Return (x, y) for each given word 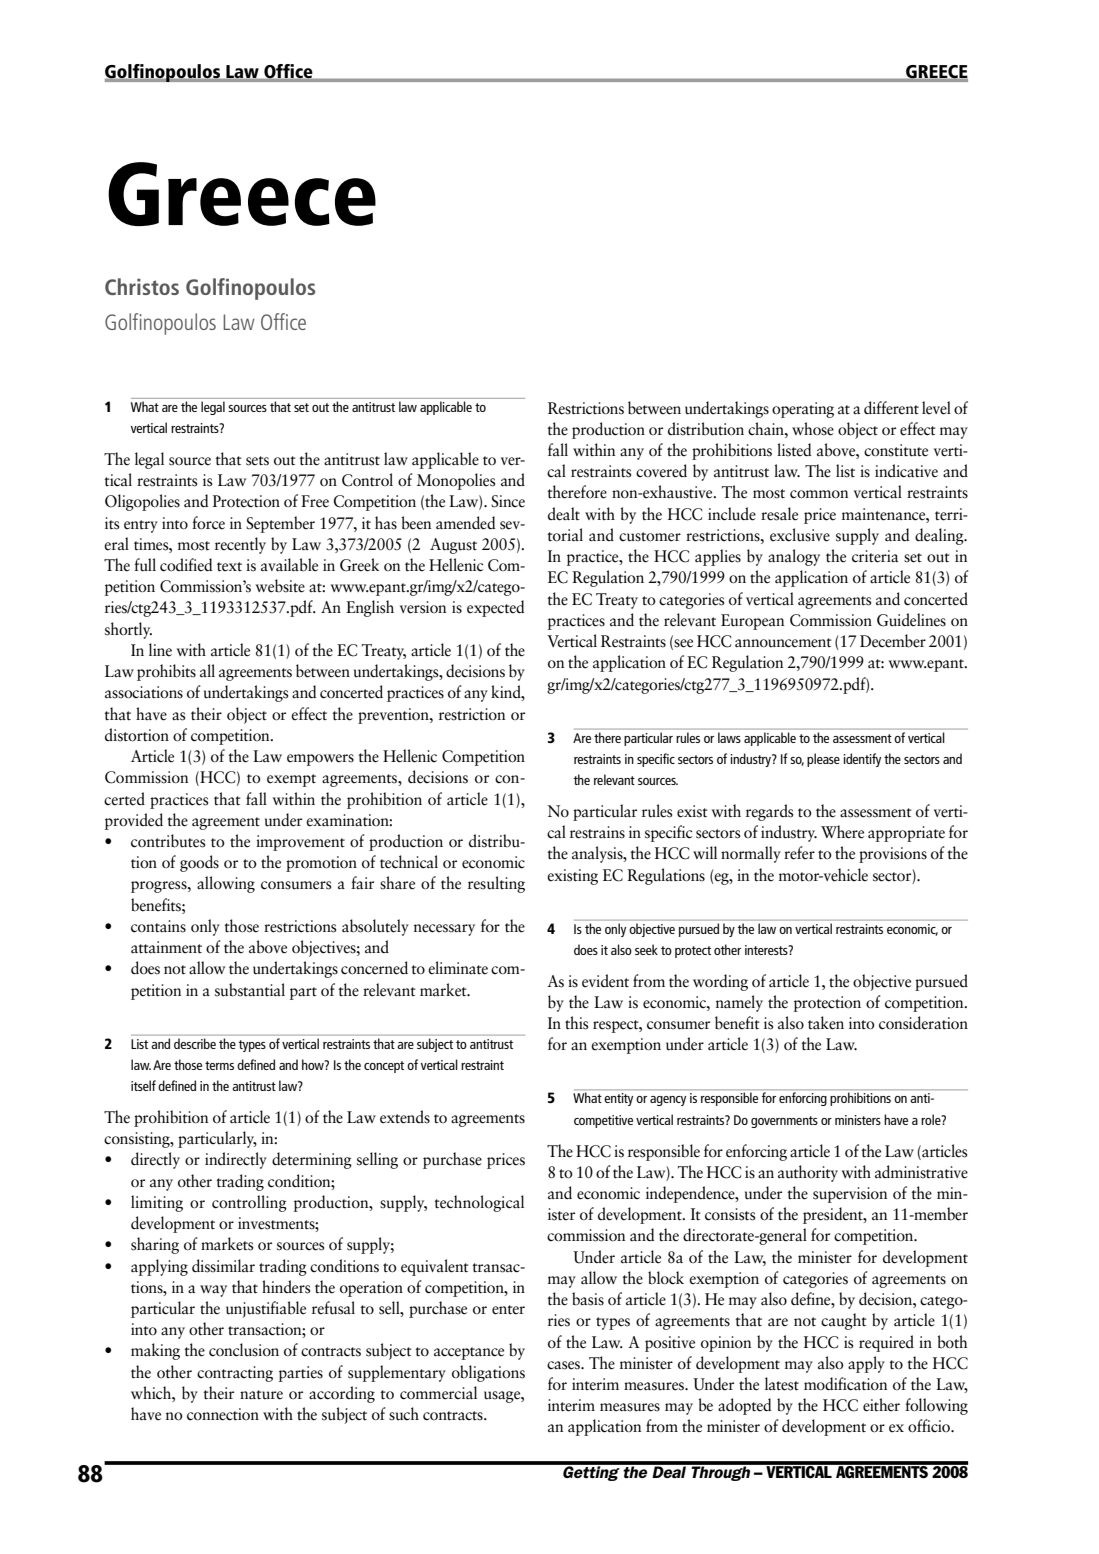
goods (199, 863)
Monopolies (456, 481)
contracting (235, 1374)
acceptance (469, 1353)
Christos (142, 286)
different (891, 408)
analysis (598, 854)
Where (842, 832)
